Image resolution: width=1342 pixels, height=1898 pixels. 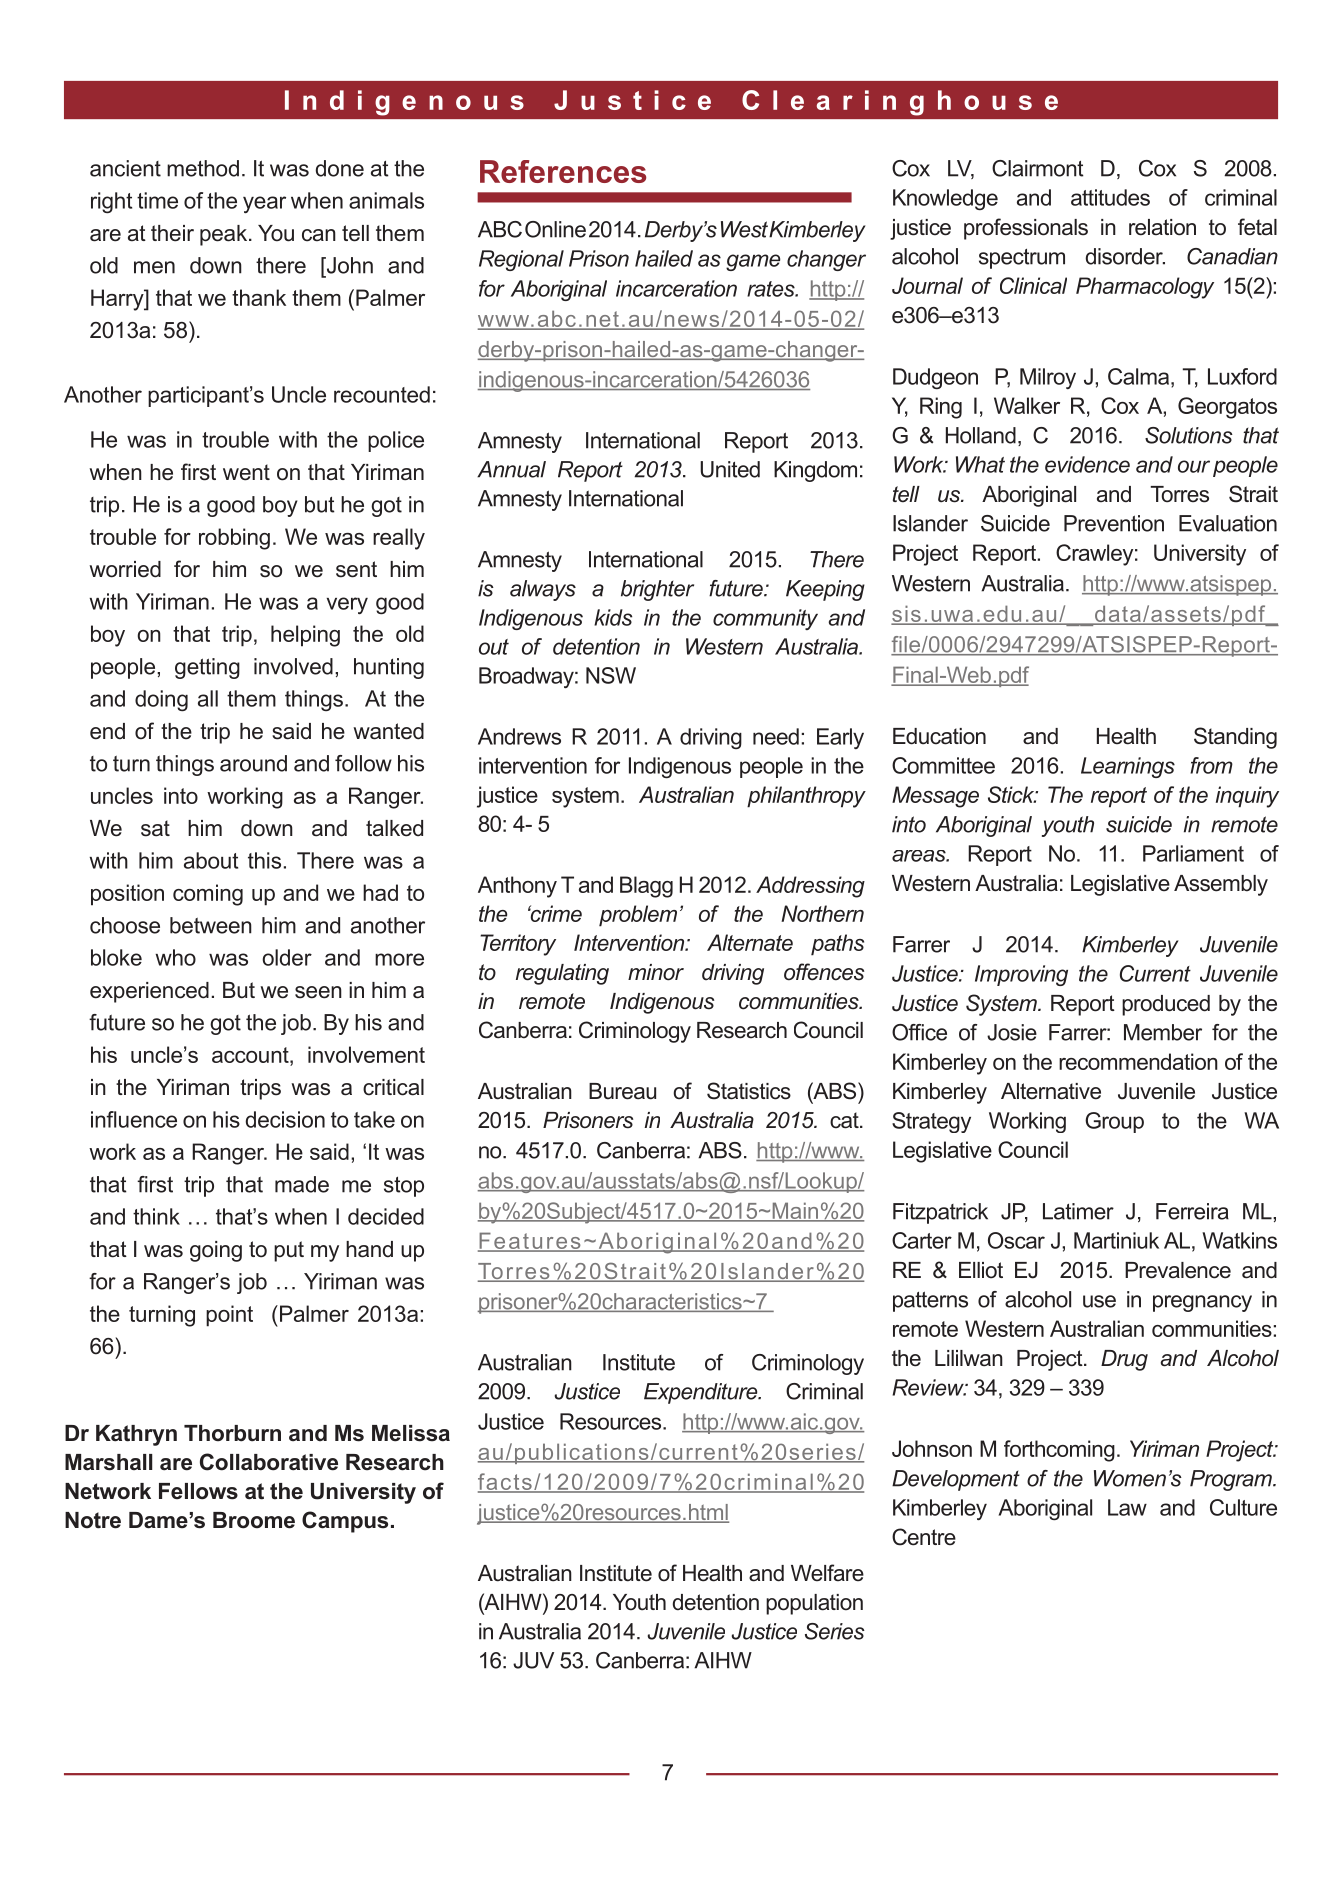 I want to click on Welfare, so click(x=827, y=1573).
